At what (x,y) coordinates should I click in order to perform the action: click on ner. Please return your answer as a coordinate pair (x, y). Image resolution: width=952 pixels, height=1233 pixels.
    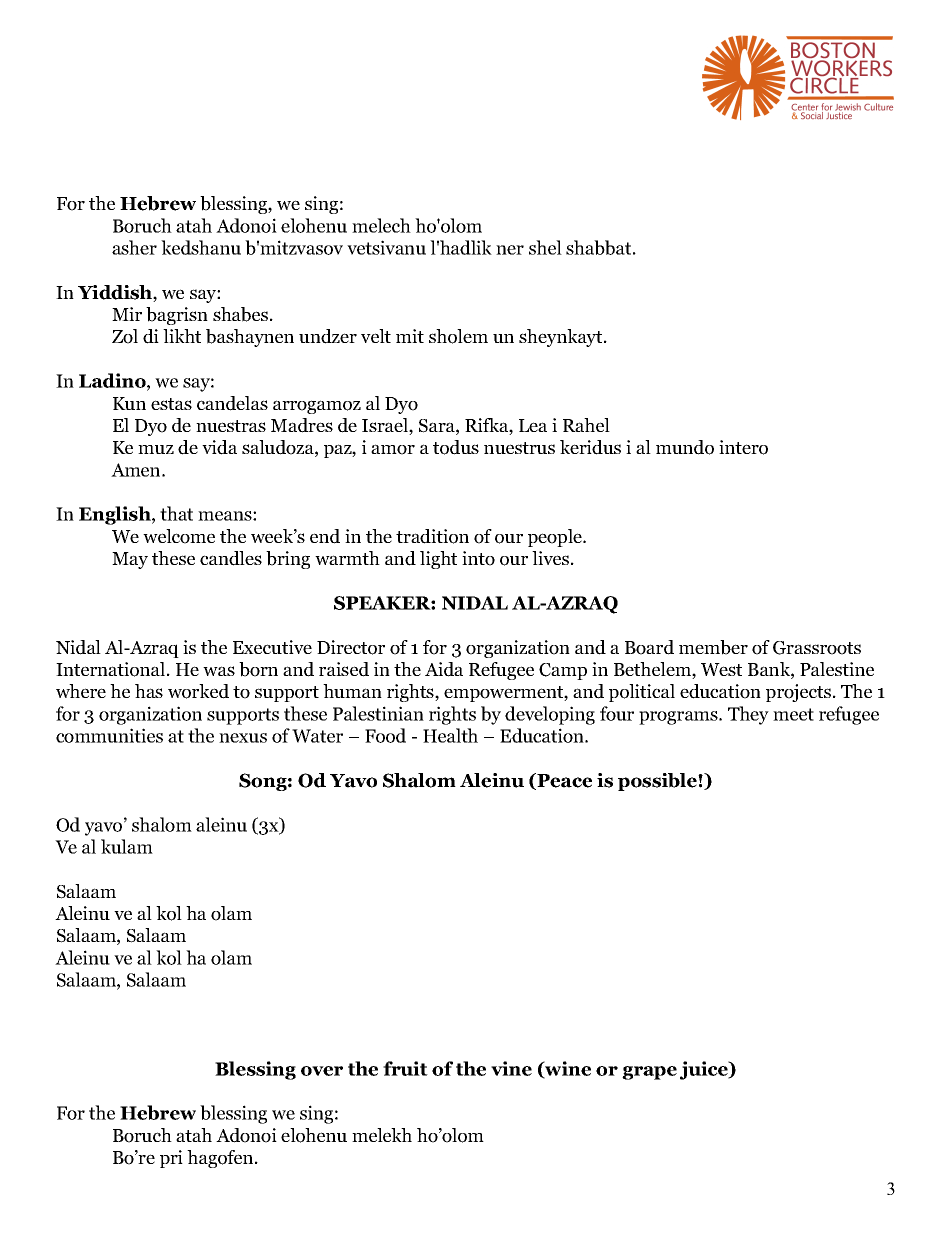
    Looking at the image, I should click on (510, 250).
